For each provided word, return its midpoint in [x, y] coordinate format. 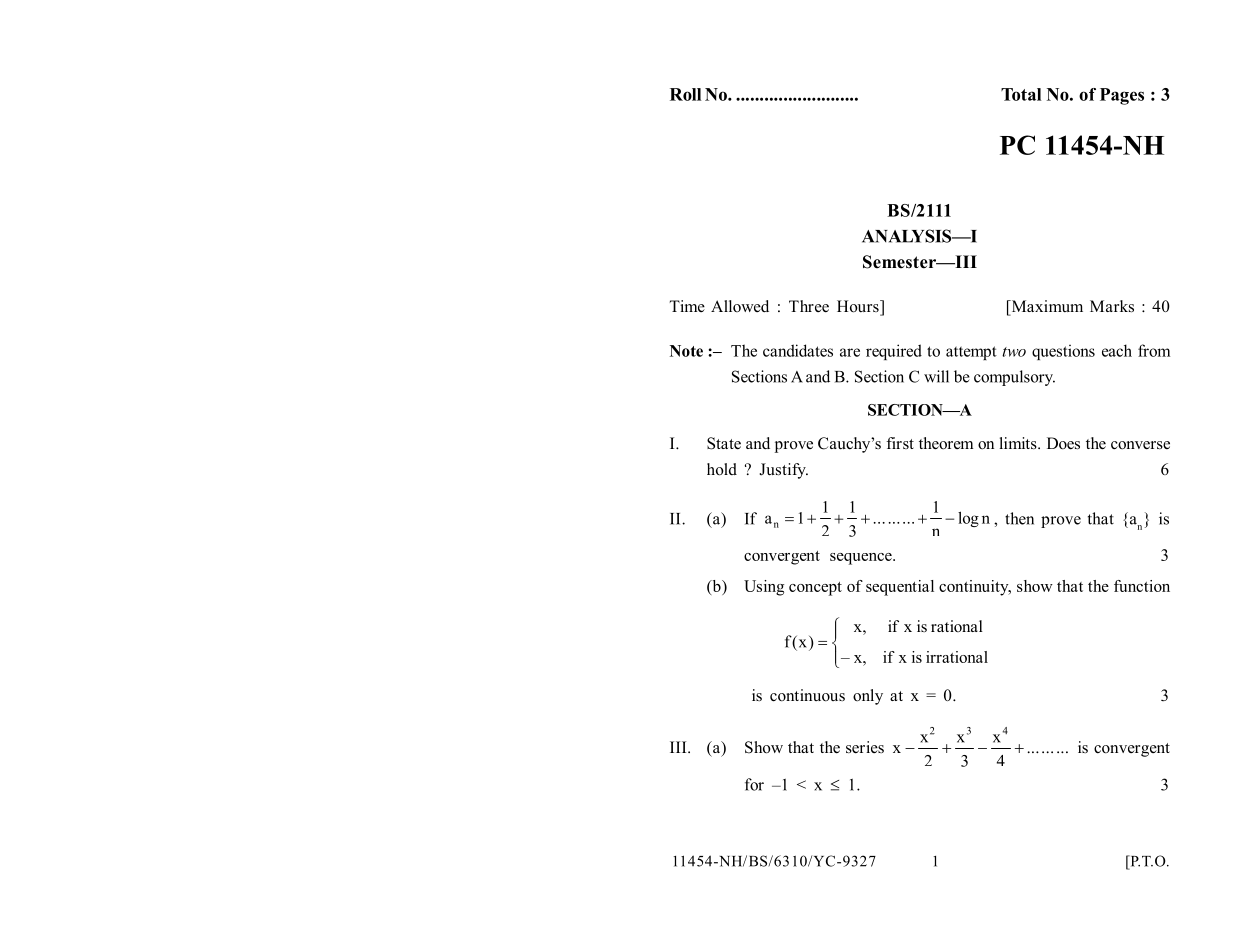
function [1142, 586]
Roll [685, 94]
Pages [1122, 96]
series [865, 747]
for [754, 784]
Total [1021, 94]
